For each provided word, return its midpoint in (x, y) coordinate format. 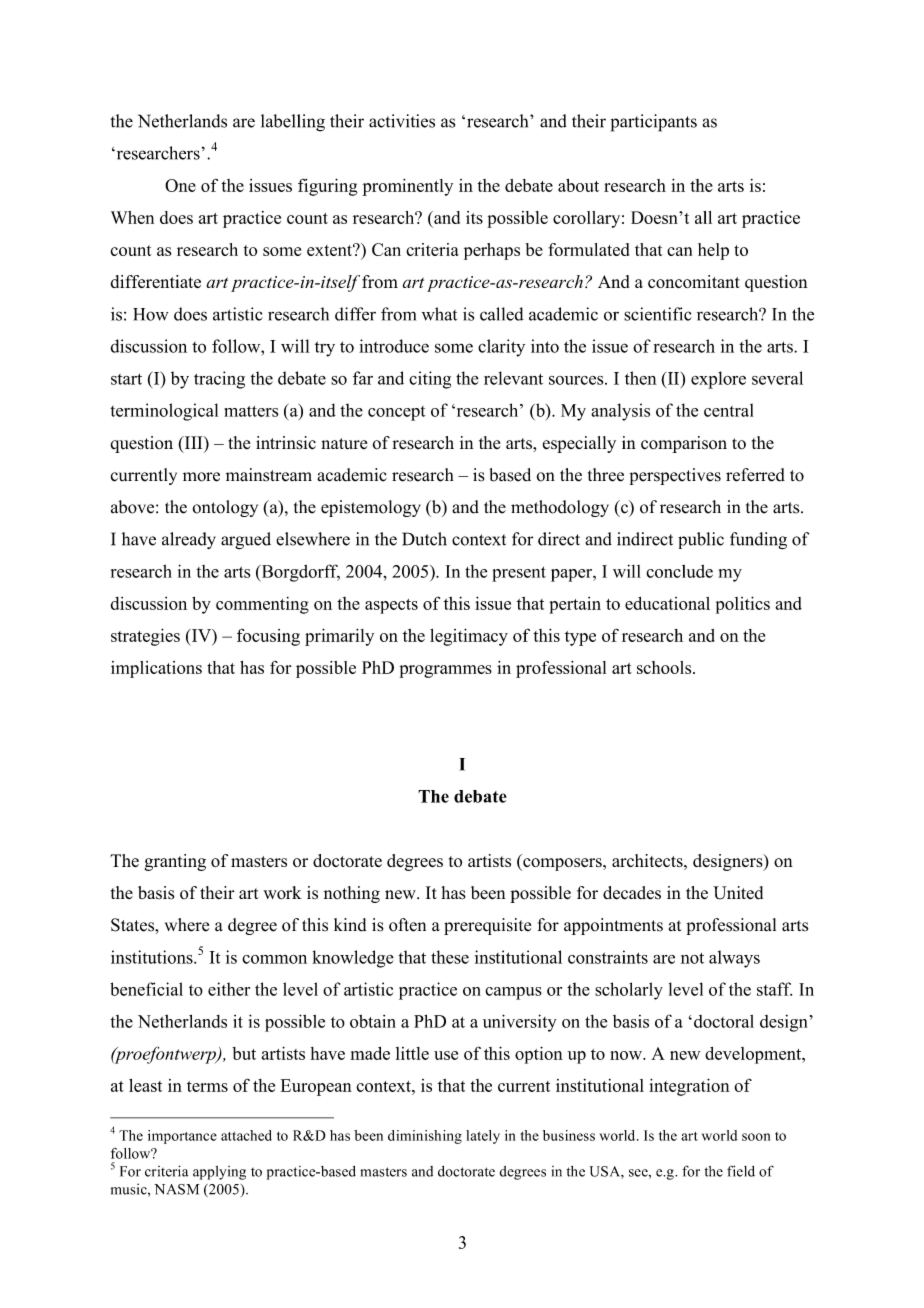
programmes (446, 671)
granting (175, 862)
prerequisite (487, 926)
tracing (219, 380)
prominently (407, 187)
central (729, 410)
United (738, 893)
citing (430, 380)
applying (219, 1173)
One (180, 185)
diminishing (425, 1137)
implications (156, 669)
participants (654, 123)
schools (665, 667)
